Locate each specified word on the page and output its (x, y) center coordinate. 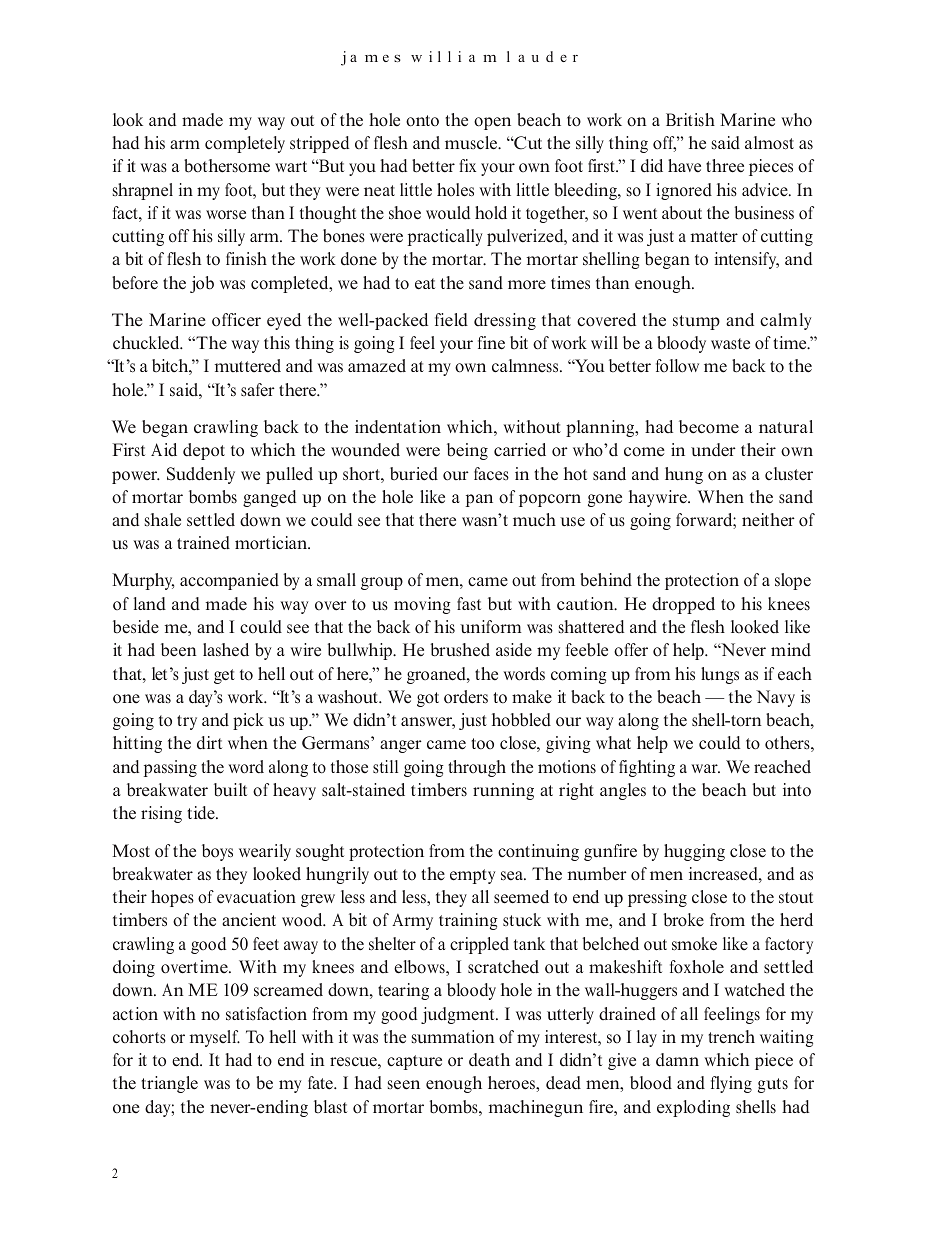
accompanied (229, 581)
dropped (683, 605)
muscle (472, 143)
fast (469, 603)
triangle (169, 1084)
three (725, 166)
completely (245, 144)
